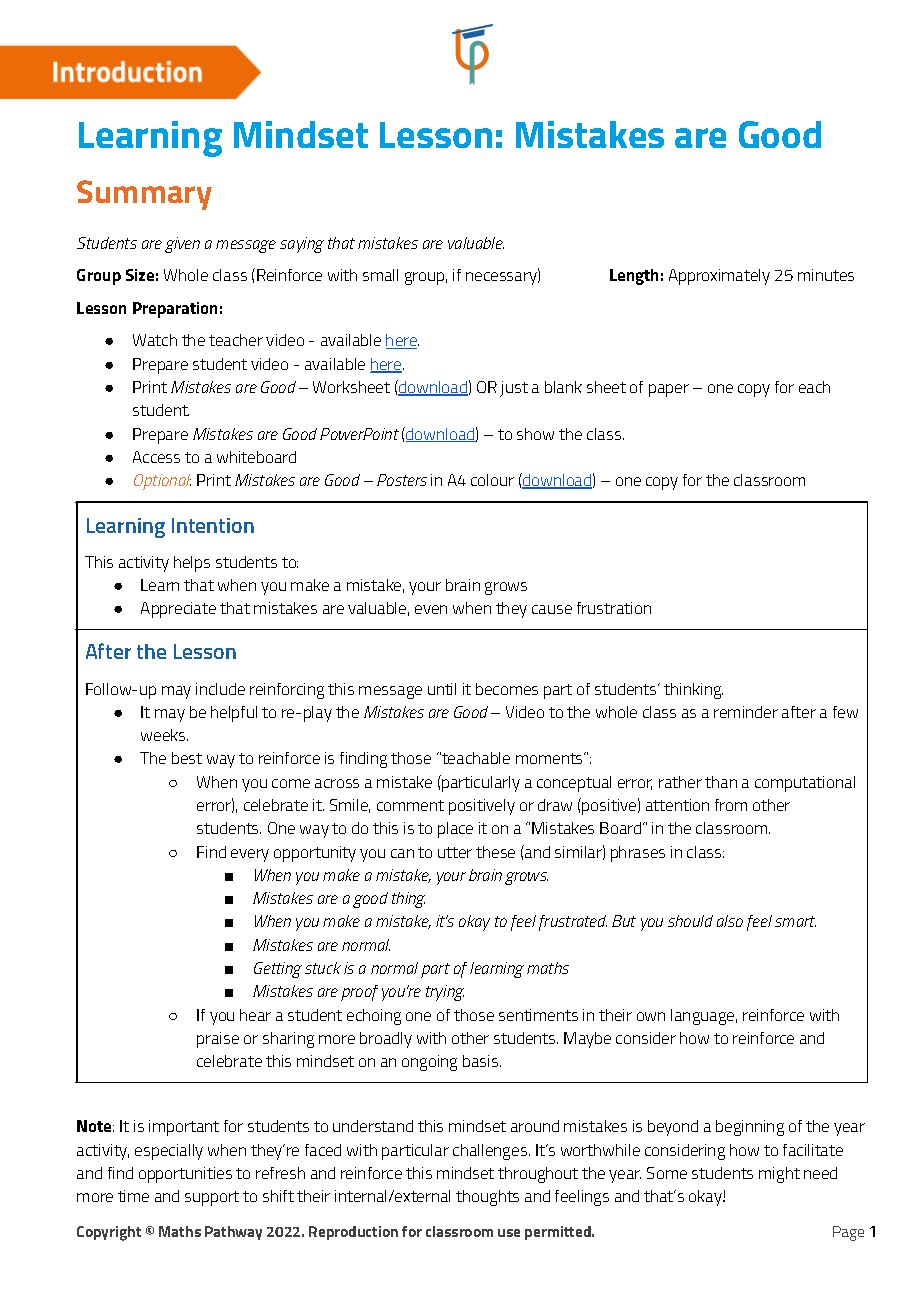  I want to click on small, so click(380, 275).
